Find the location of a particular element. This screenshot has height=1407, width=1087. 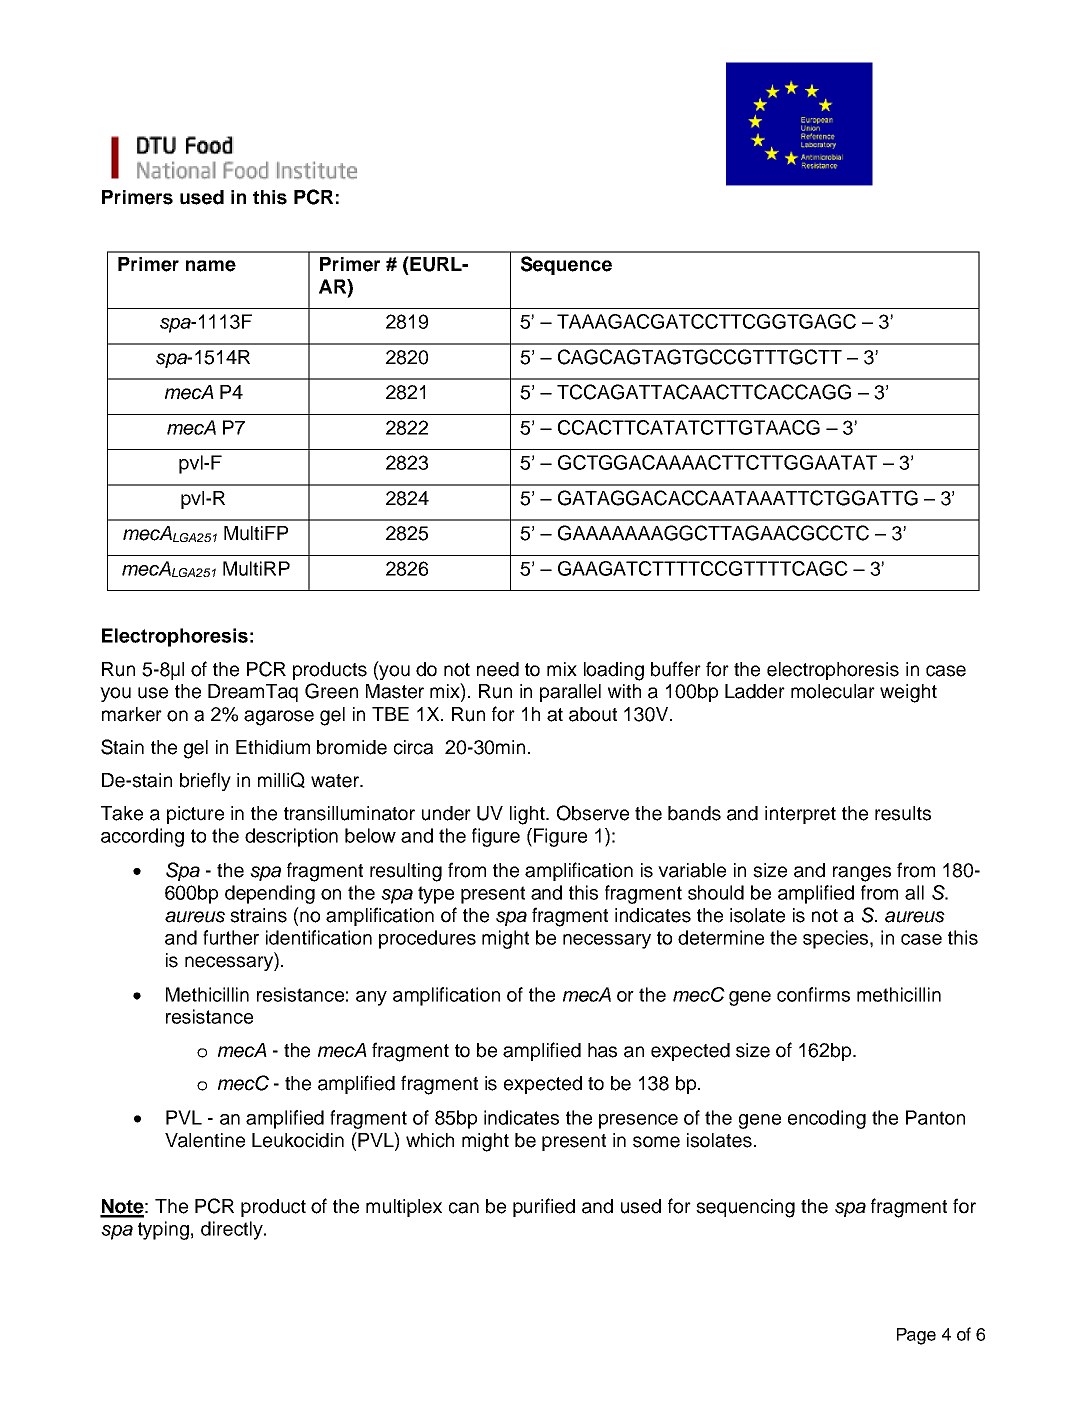

directly is located at coordinates (233, 1230).
